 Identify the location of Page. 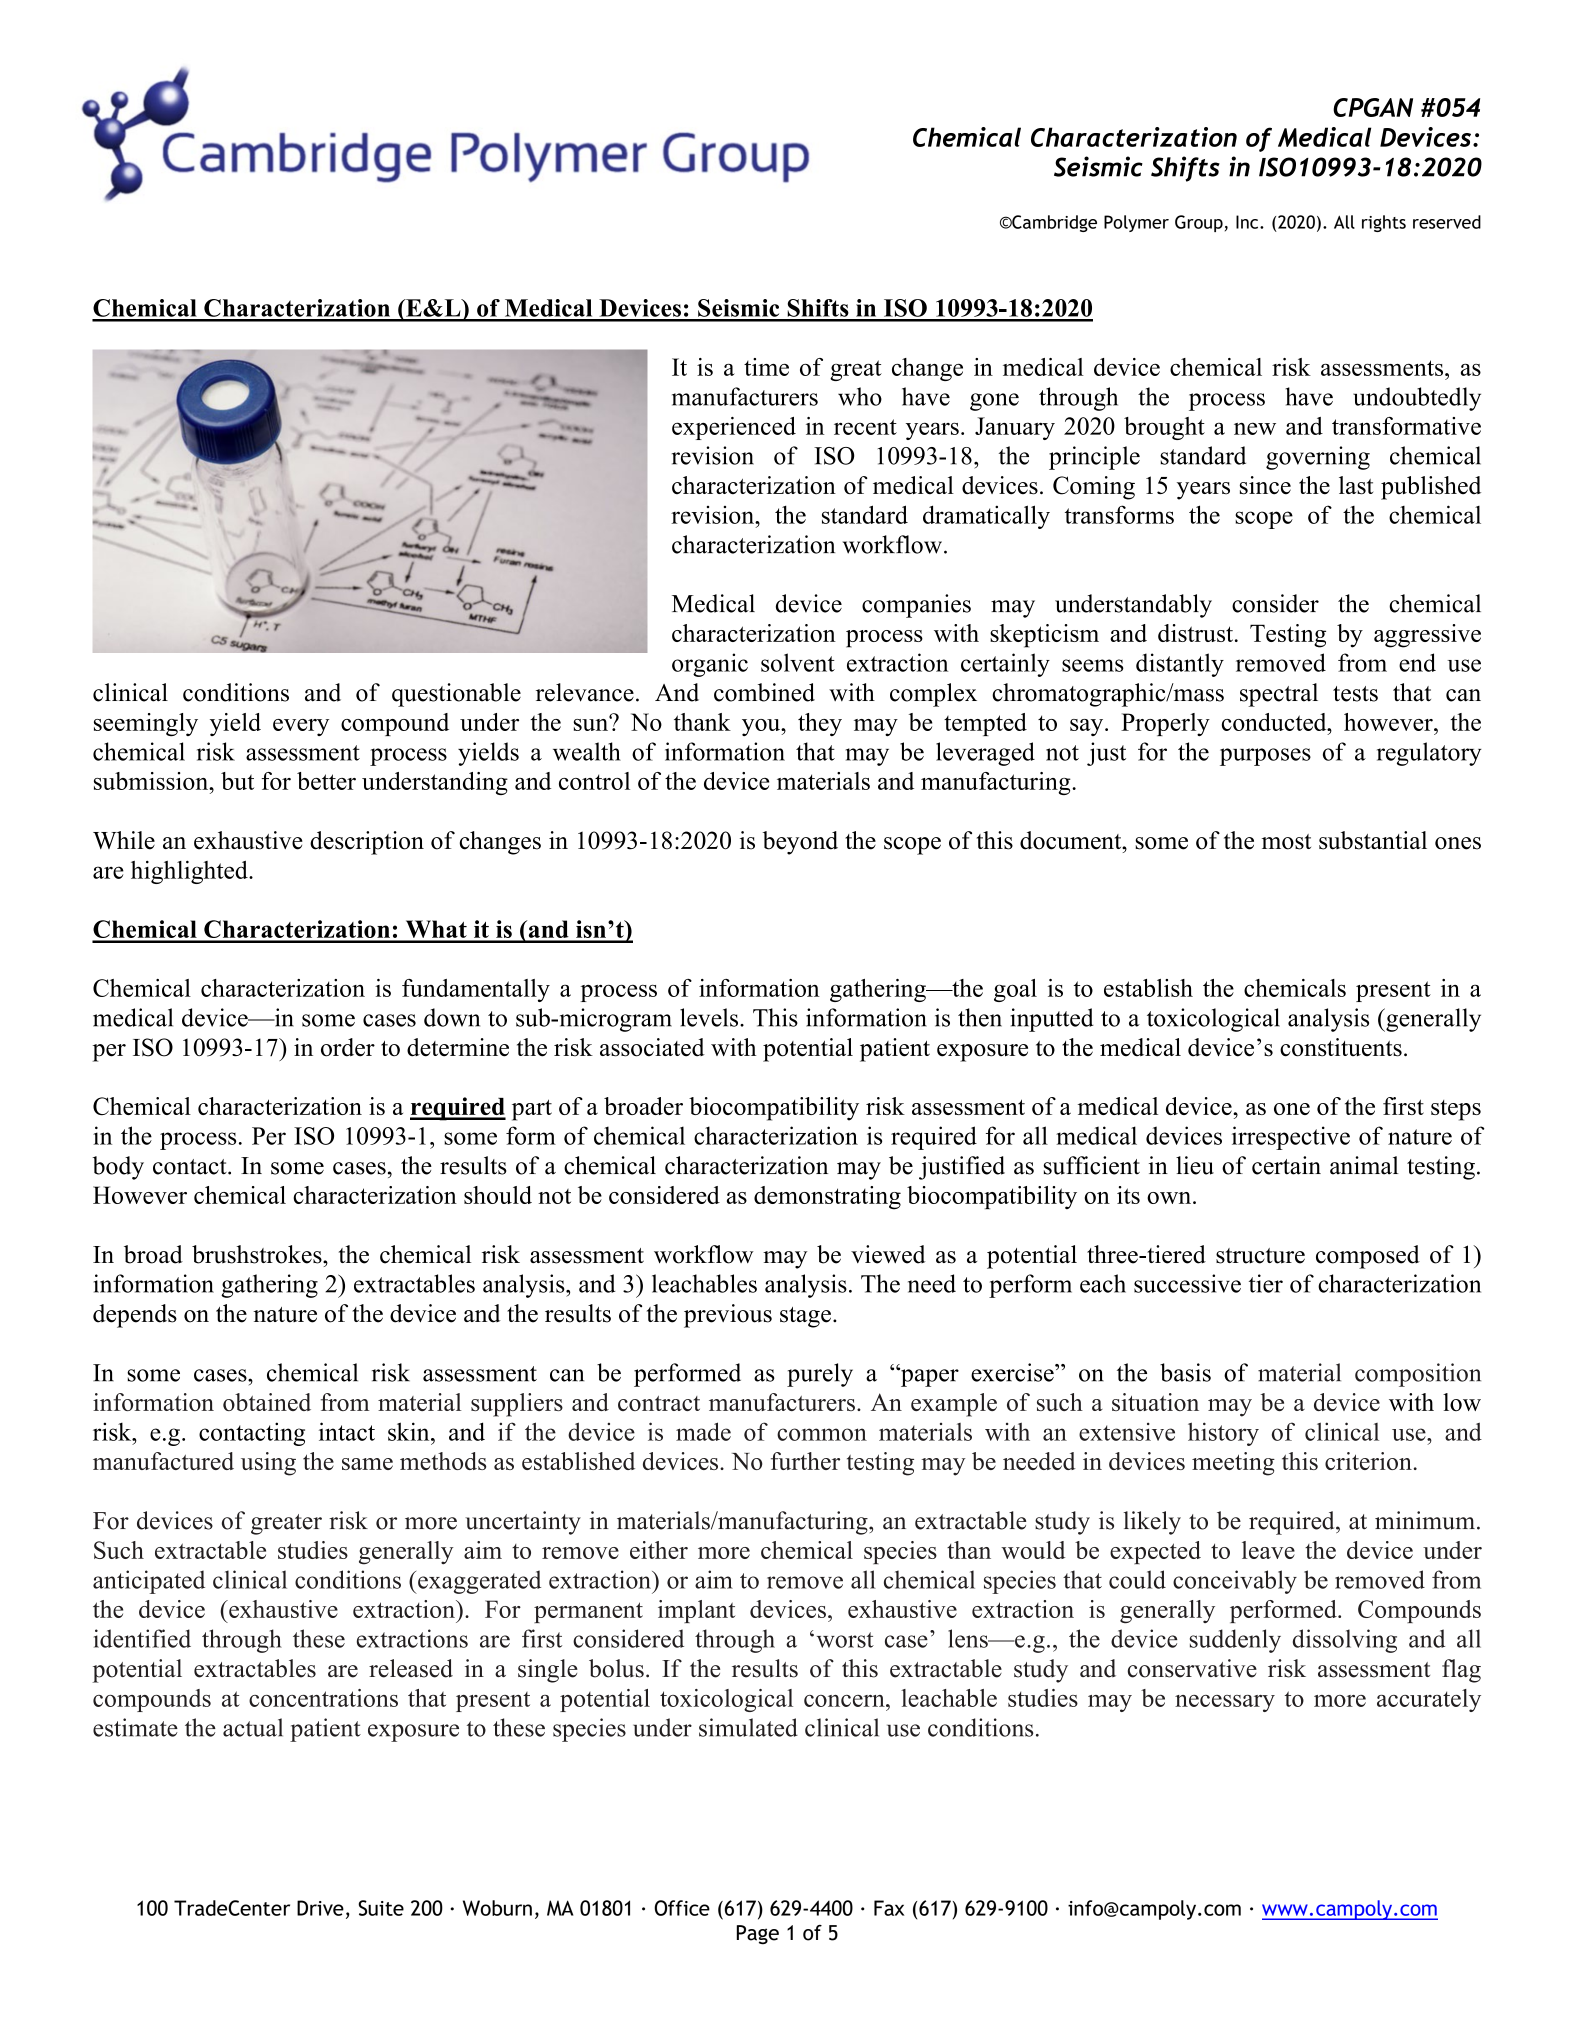
(758, 1935).
